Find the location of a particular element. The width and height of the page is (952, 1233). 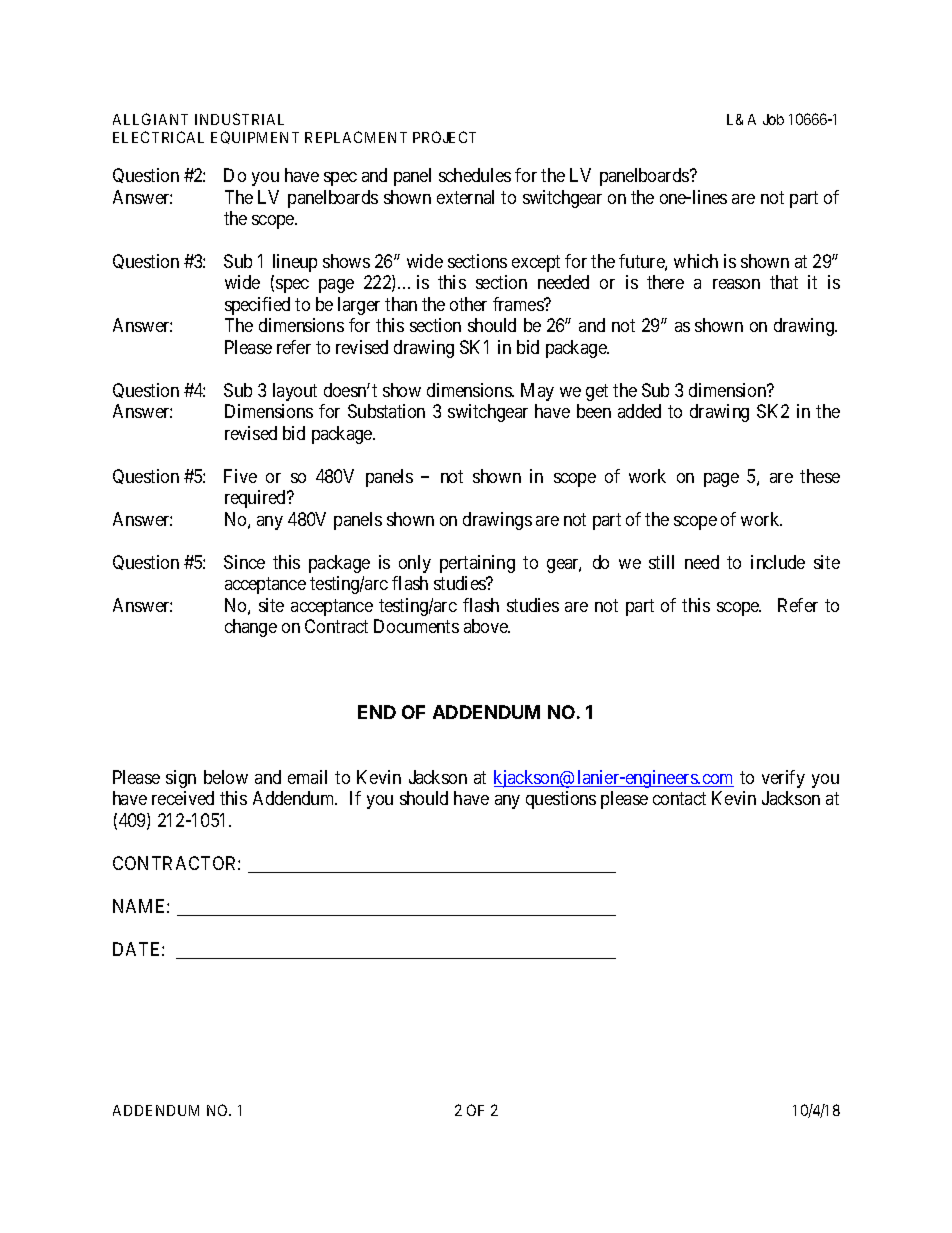

Job is located at coordinates (773, 119).
